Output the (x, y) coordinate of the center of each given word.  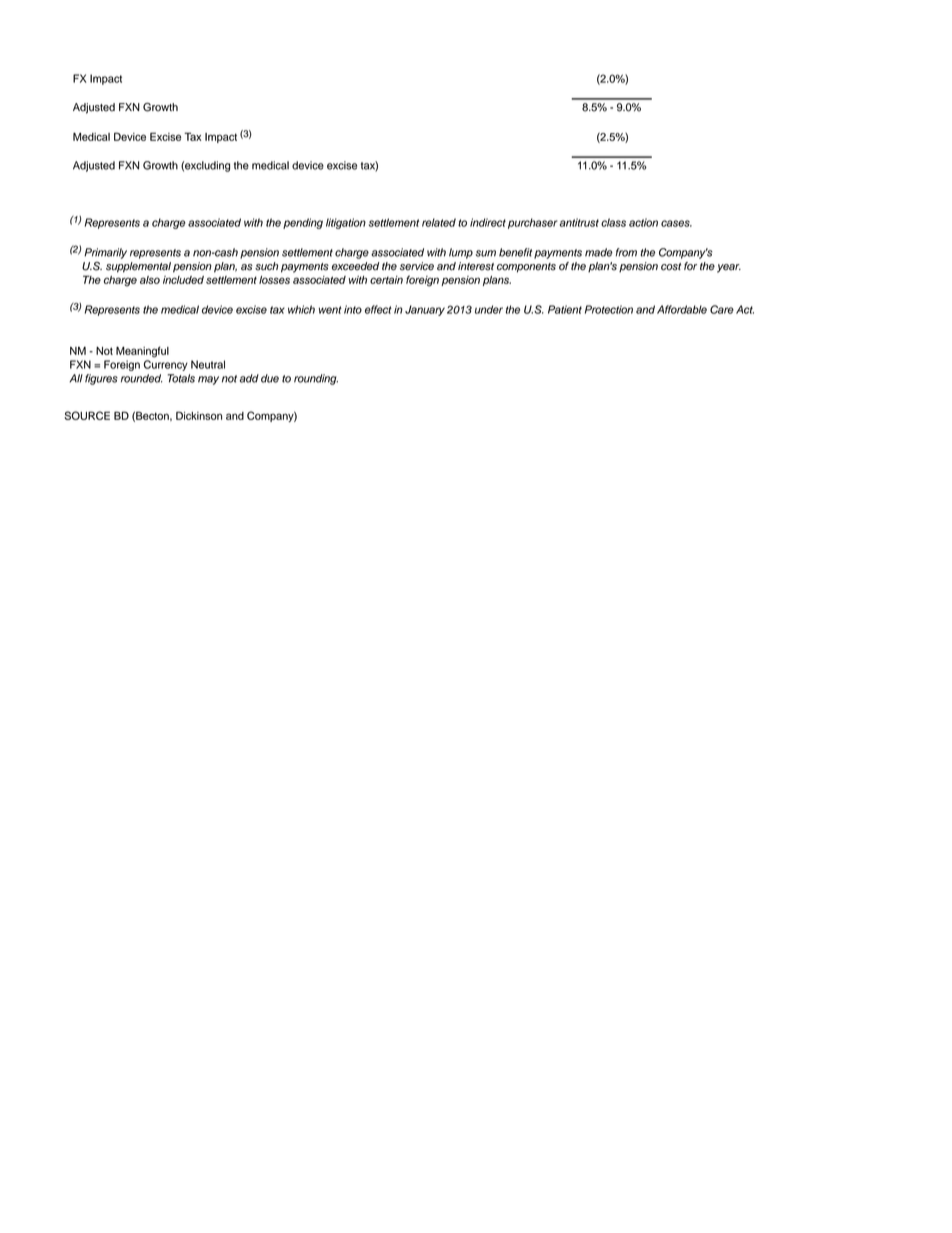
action (643, 222)
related (439, 222)
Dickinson (199, 415)
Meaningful (142, 352)
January (425, 310)
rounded (142, 378)
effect (378, 309)
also (150, 280)
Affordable (682, 309)
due (270, 378)
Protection (609, 309)
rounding (316, 379)
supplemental (138, 267)
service (417, 266)
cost (671, 267)
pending (303, 223)
